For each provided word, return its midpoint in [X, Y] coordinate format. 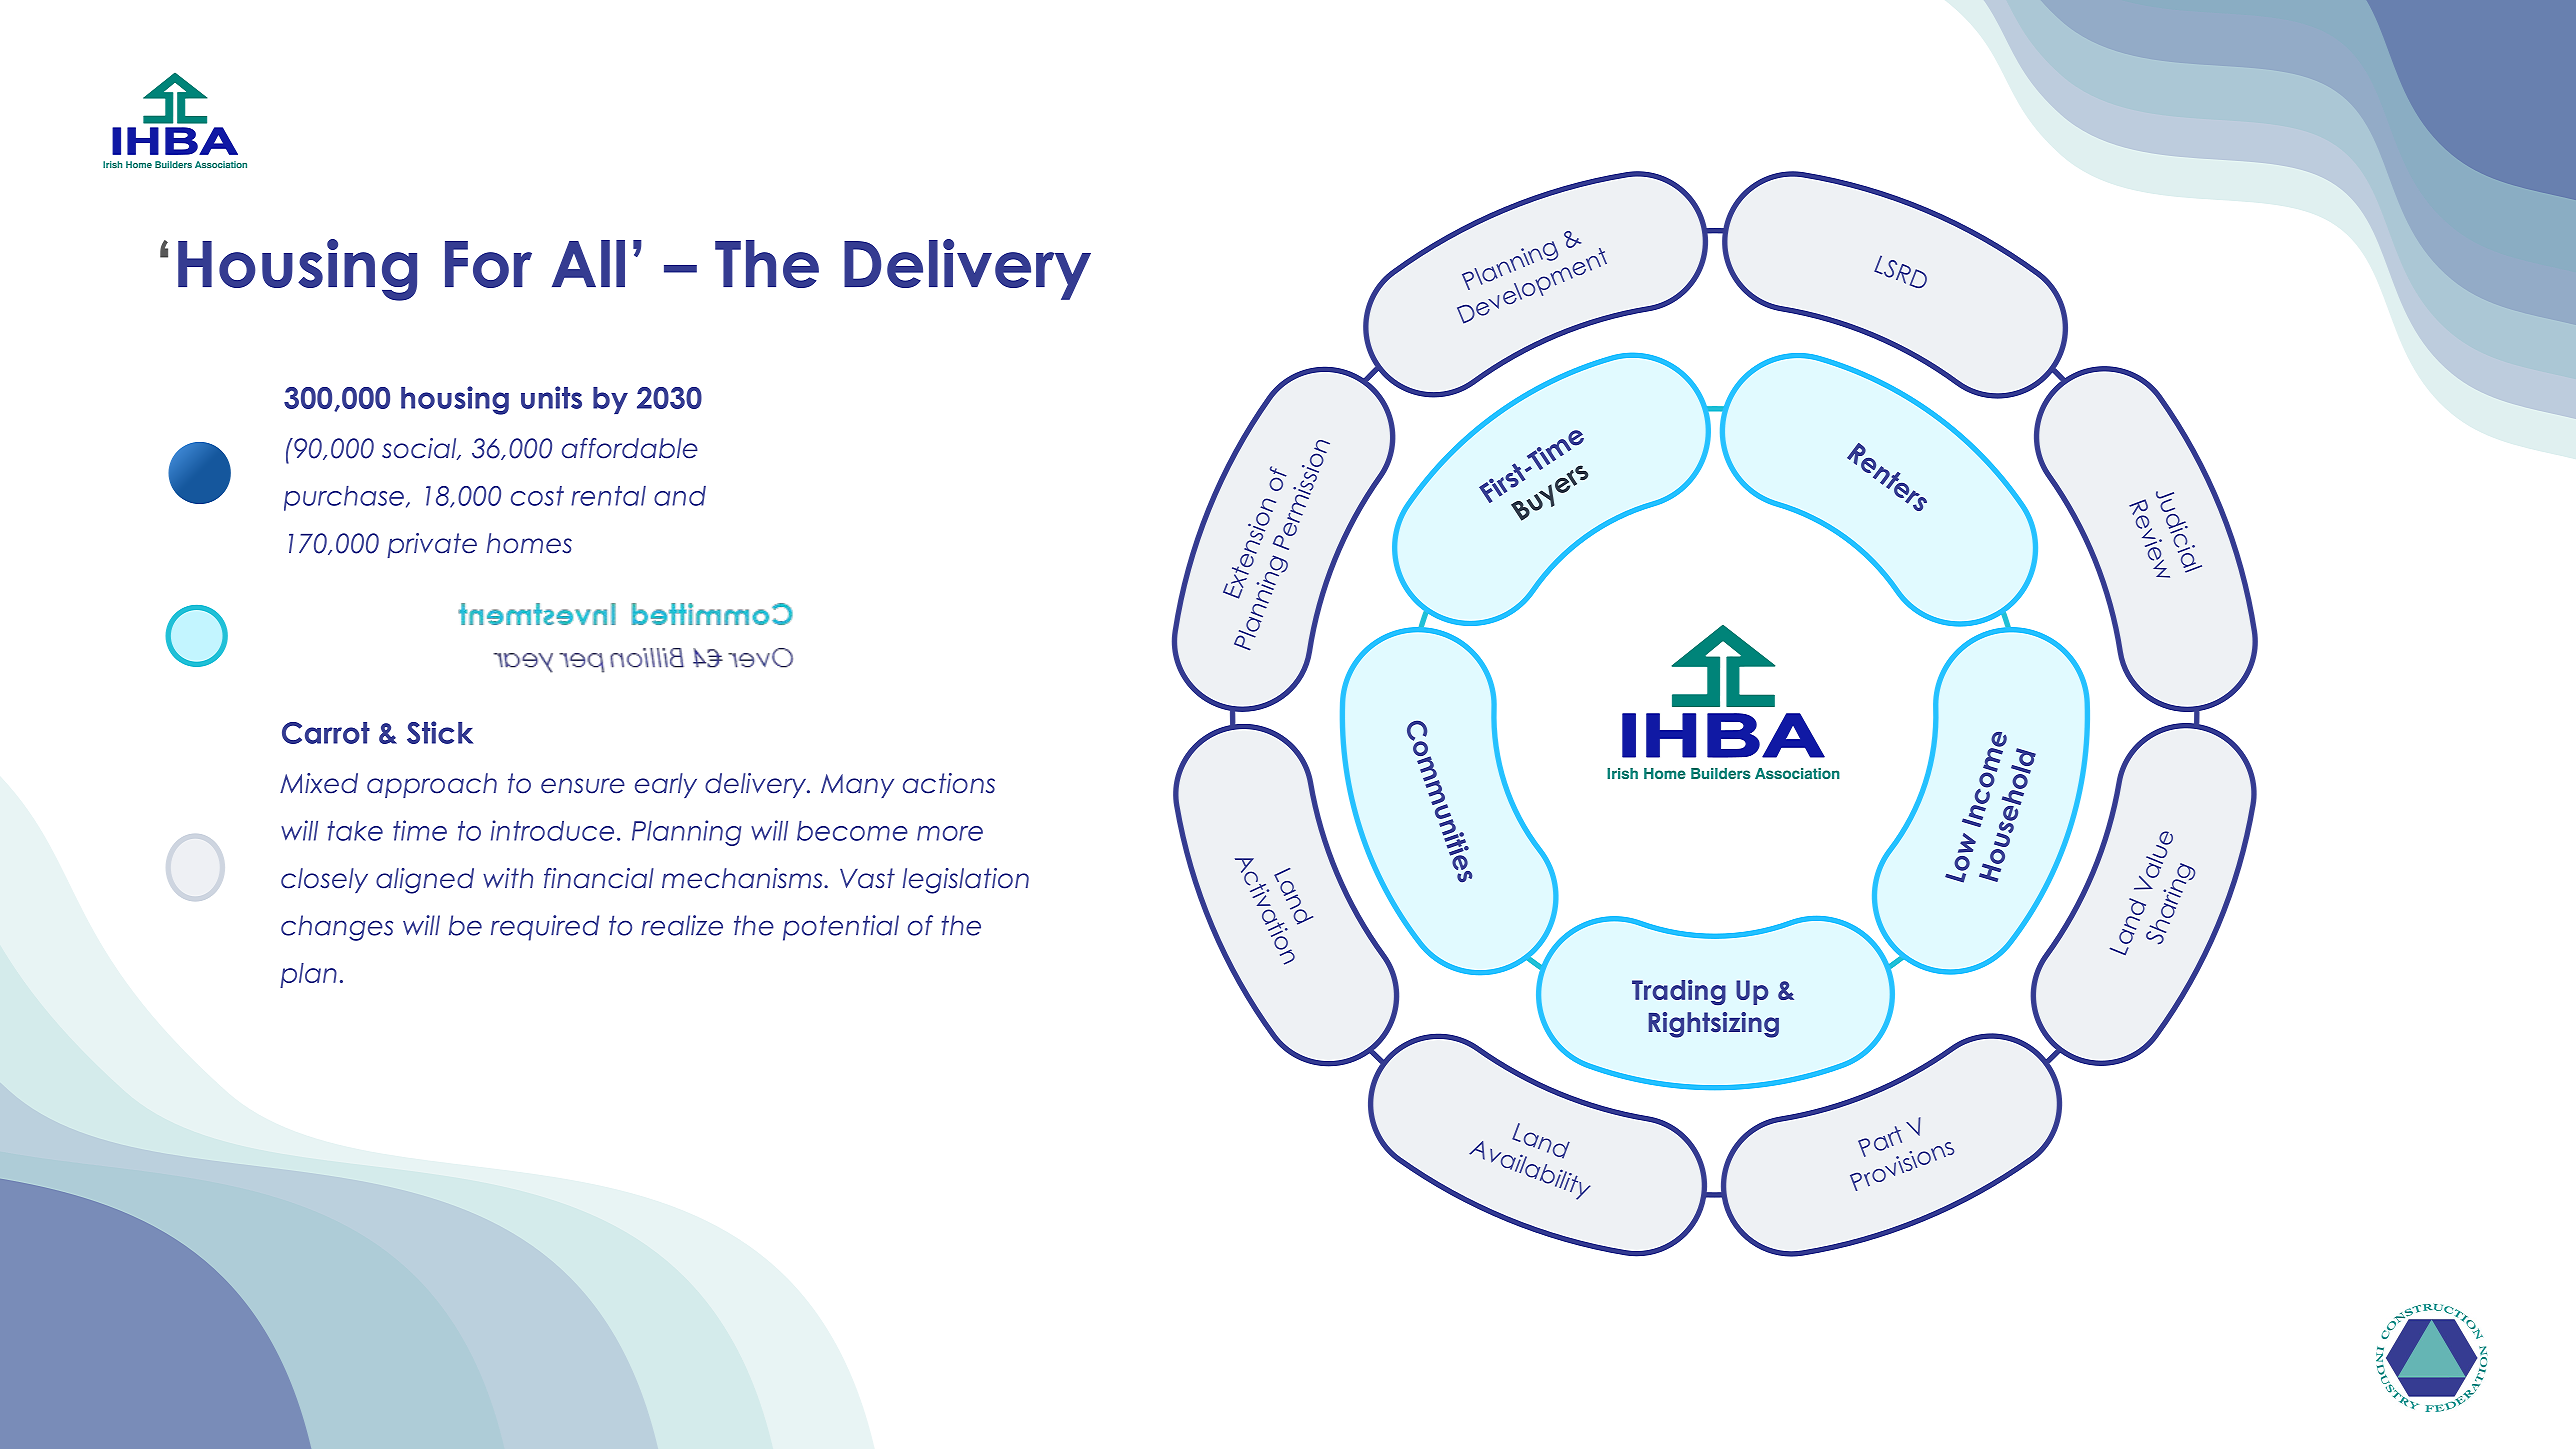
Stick [440, 732]
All [588, 263]
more [950, 833]
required [545, 928]
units [551, 397]
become [852, 831]
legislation [966, 881]
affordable [630, 448]
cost [537, 496]
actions [949, 783]
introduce [552, 830]
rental [608, 496]
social [420, 449]
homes [529, 543]
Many [857, 786]
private [432, 545]
